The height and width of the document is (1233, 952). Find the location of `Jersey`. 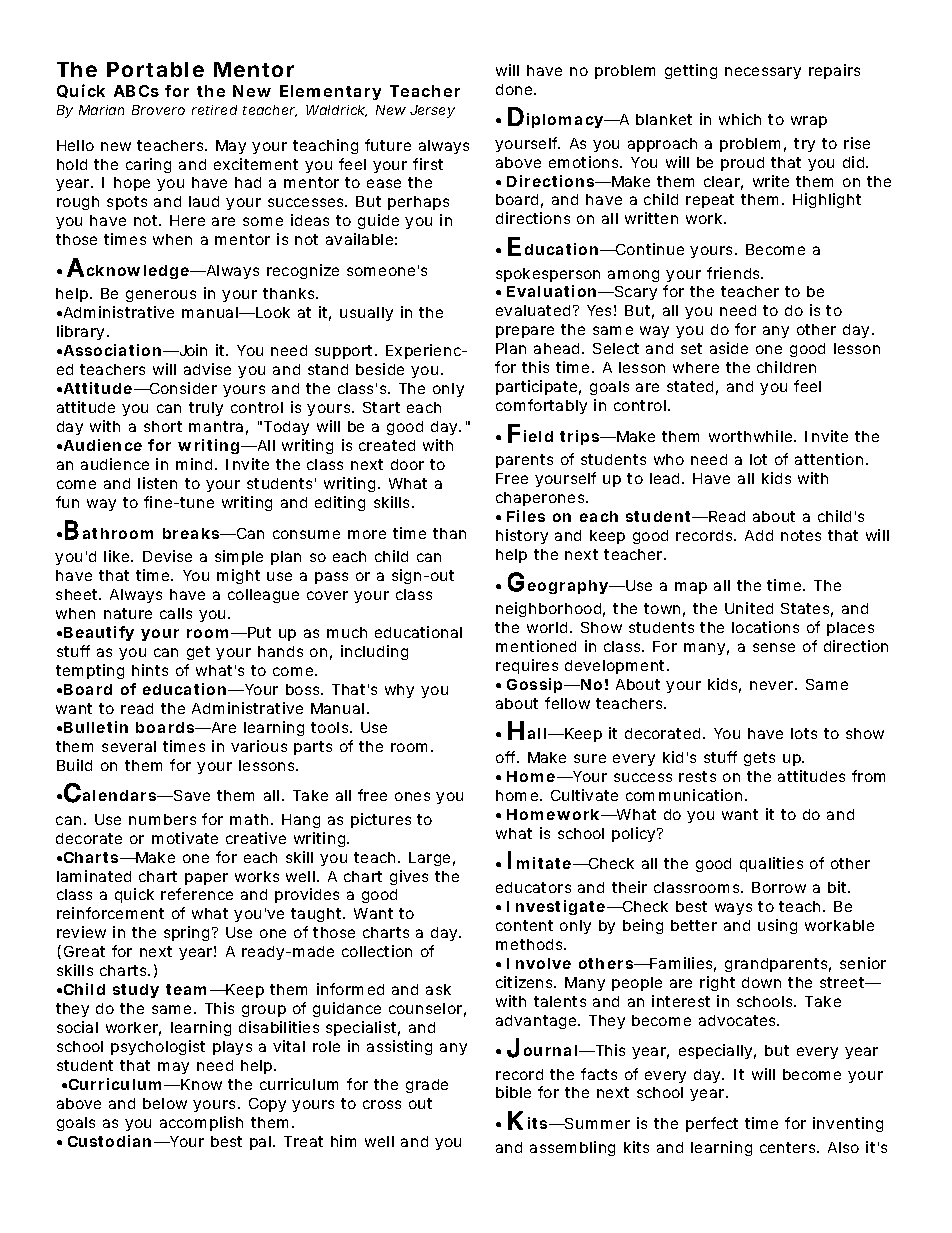

Jersey is located at coordinates (432, 111).
